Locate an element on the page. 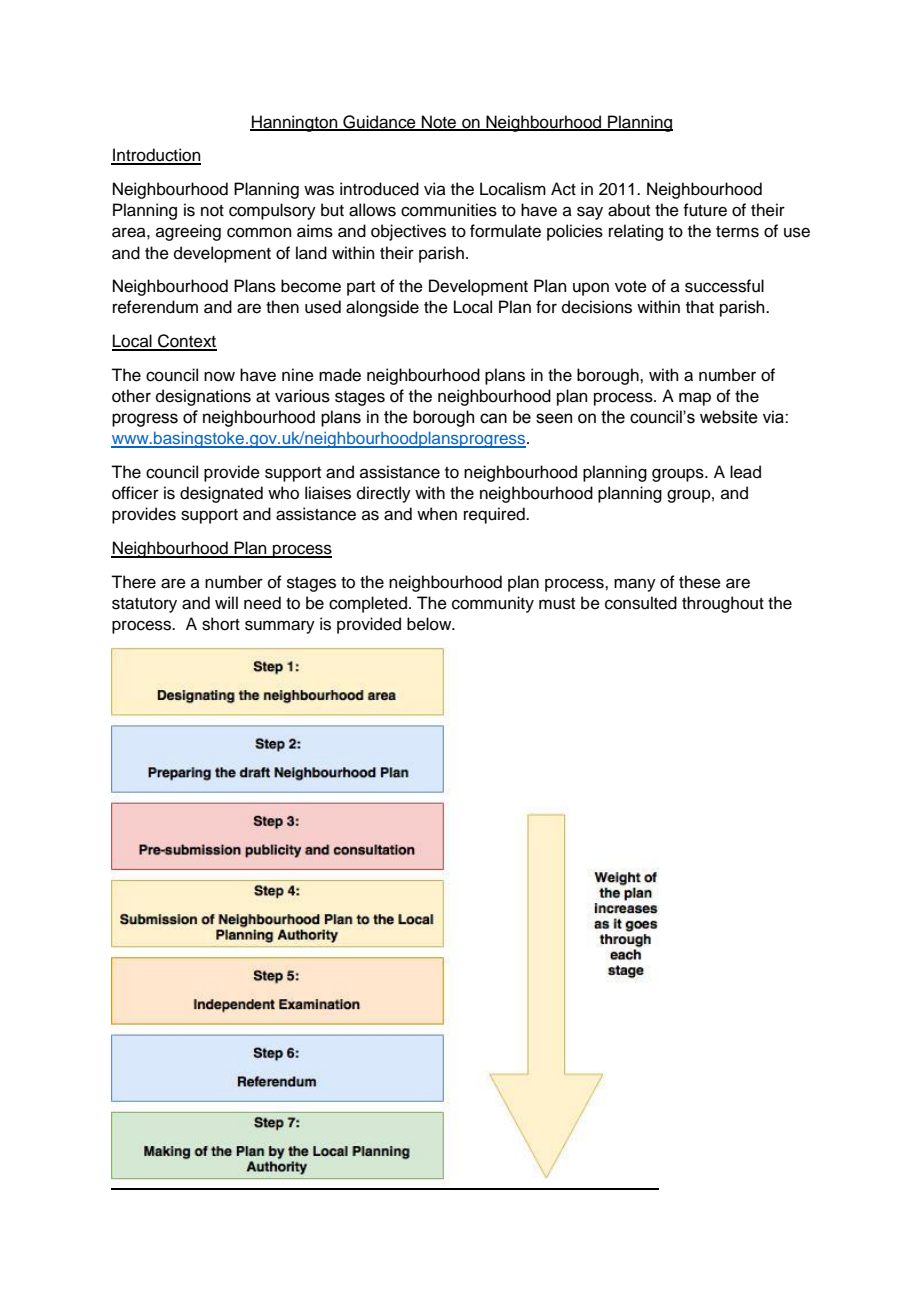 This document has width=924, height=1308. now is located at coordinates (219, 376).
